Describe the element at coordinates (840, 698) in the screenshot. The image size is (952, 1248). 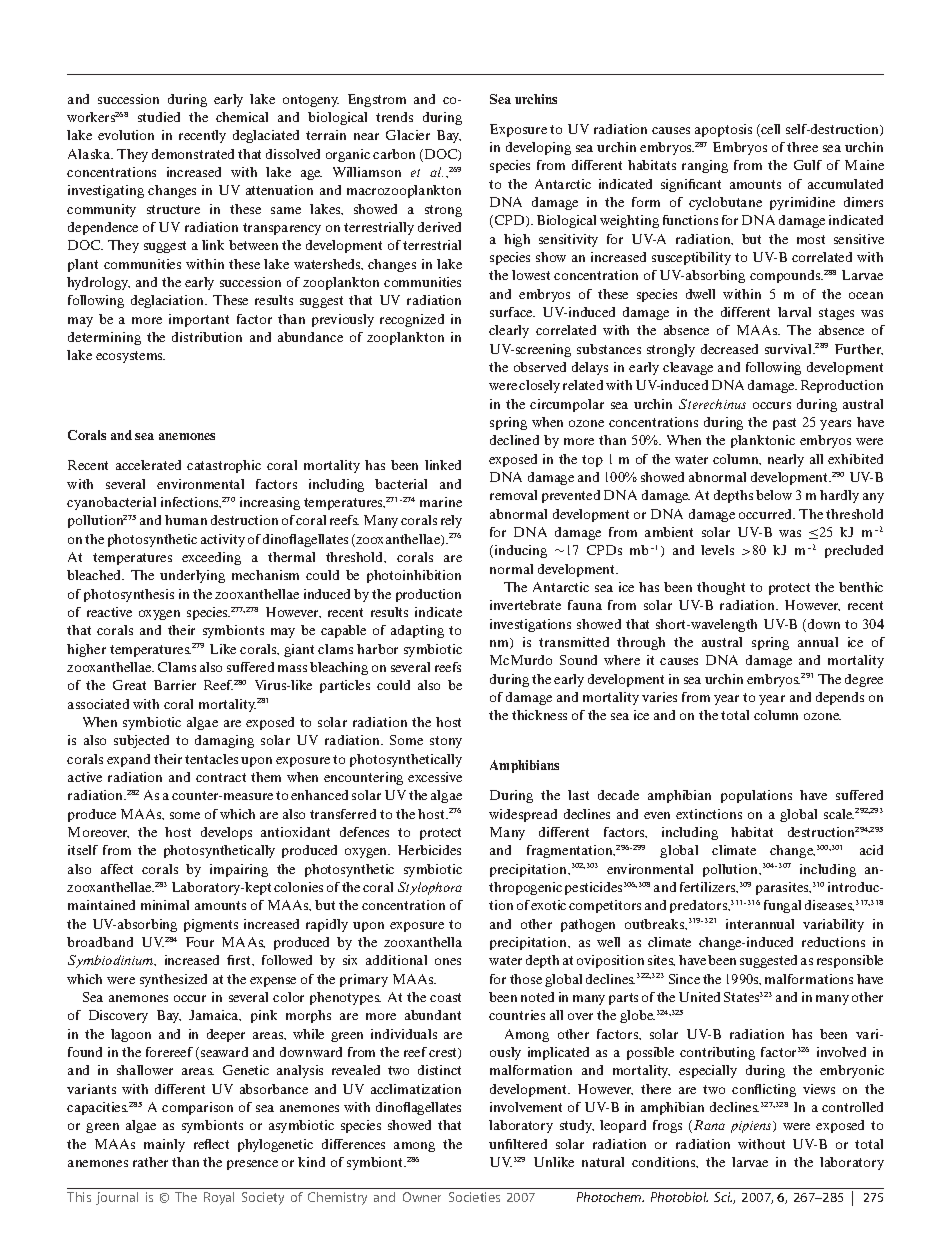
I see `depends` at that location.
